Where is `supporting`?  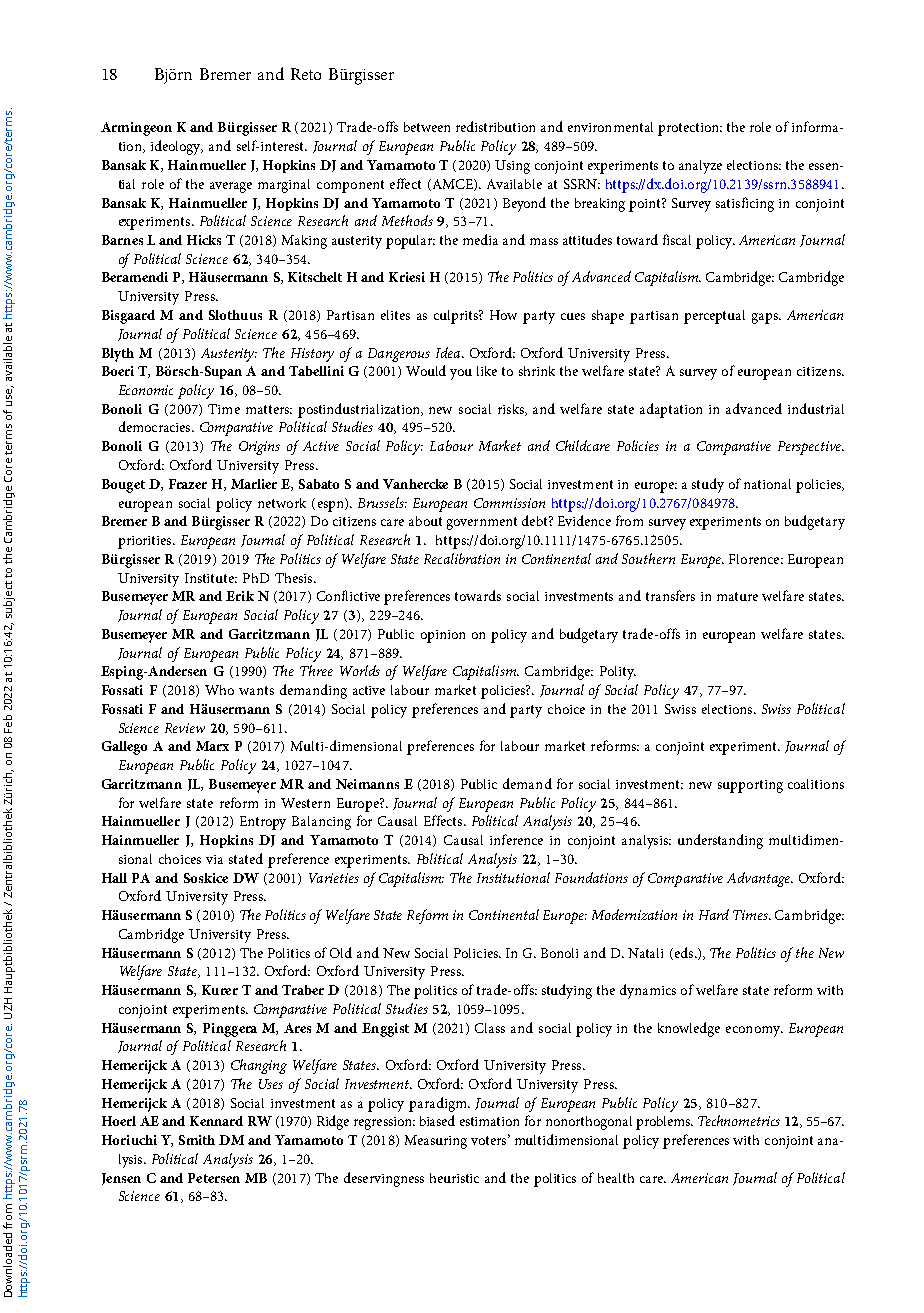
supporting is located at coordinates (750, 786).
